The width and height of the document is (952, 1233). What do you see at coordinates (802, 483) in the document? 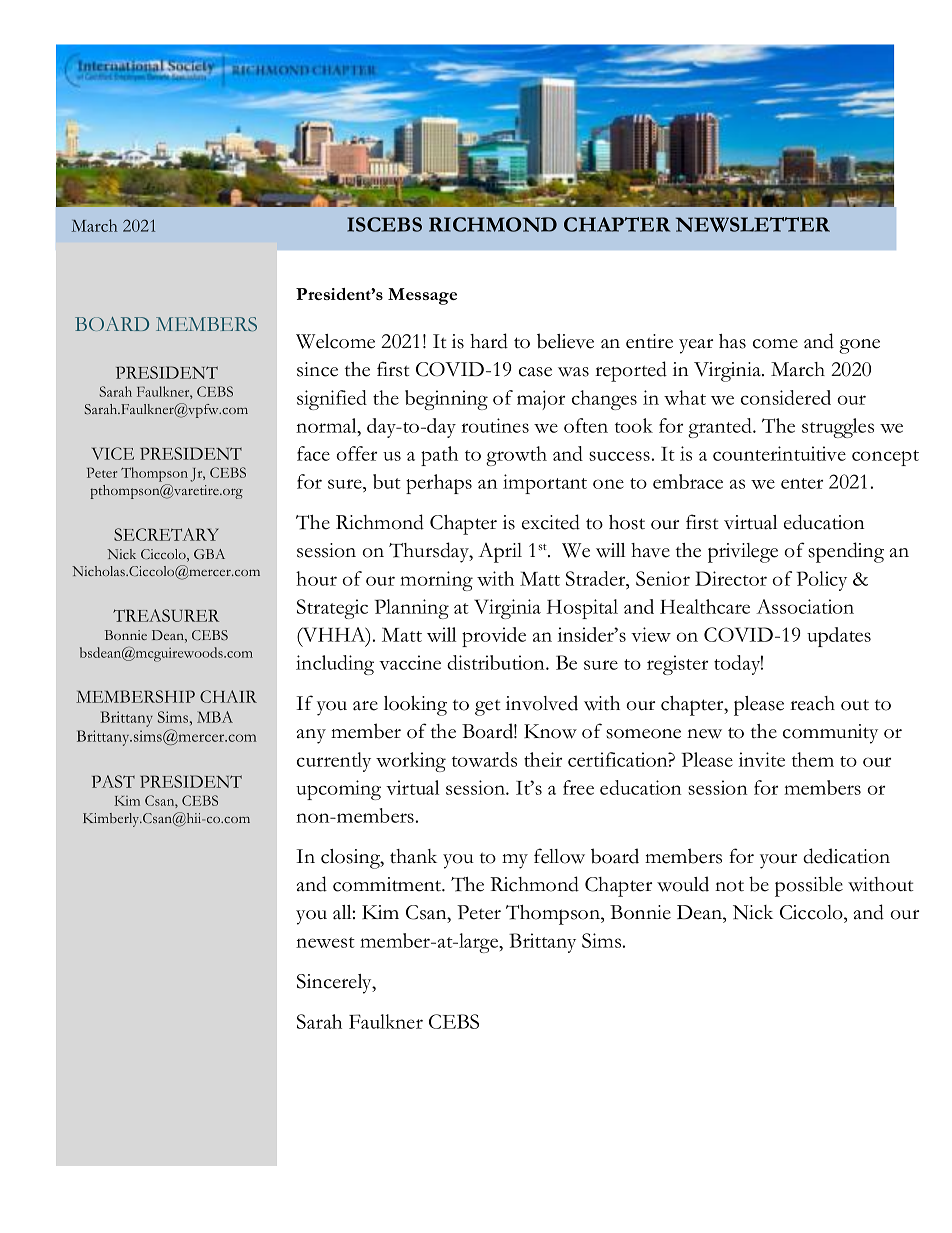
I see `enter` at bounding box center [802, 483].
